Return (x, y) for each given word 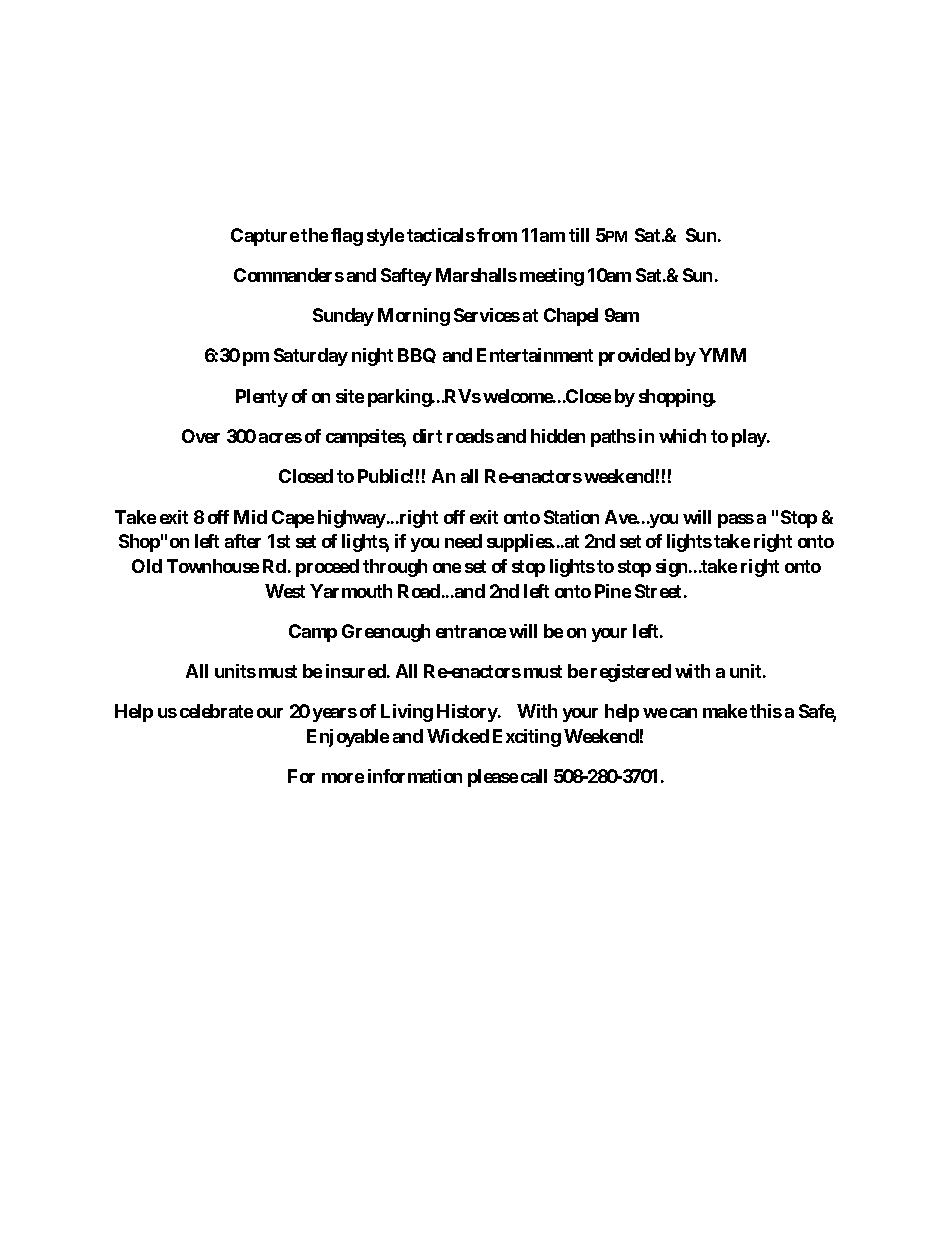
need (463, 541)
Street (658, 591)
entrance (471, 631)
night (372, 357)
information (415, 776)
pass (736, 521)
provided (634, 357)
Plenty (262, 398)
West (285, 591)
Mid (250, 517)
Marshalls (476, 275)
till (579, 235)
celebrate (216, 711)
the (314, 235)
